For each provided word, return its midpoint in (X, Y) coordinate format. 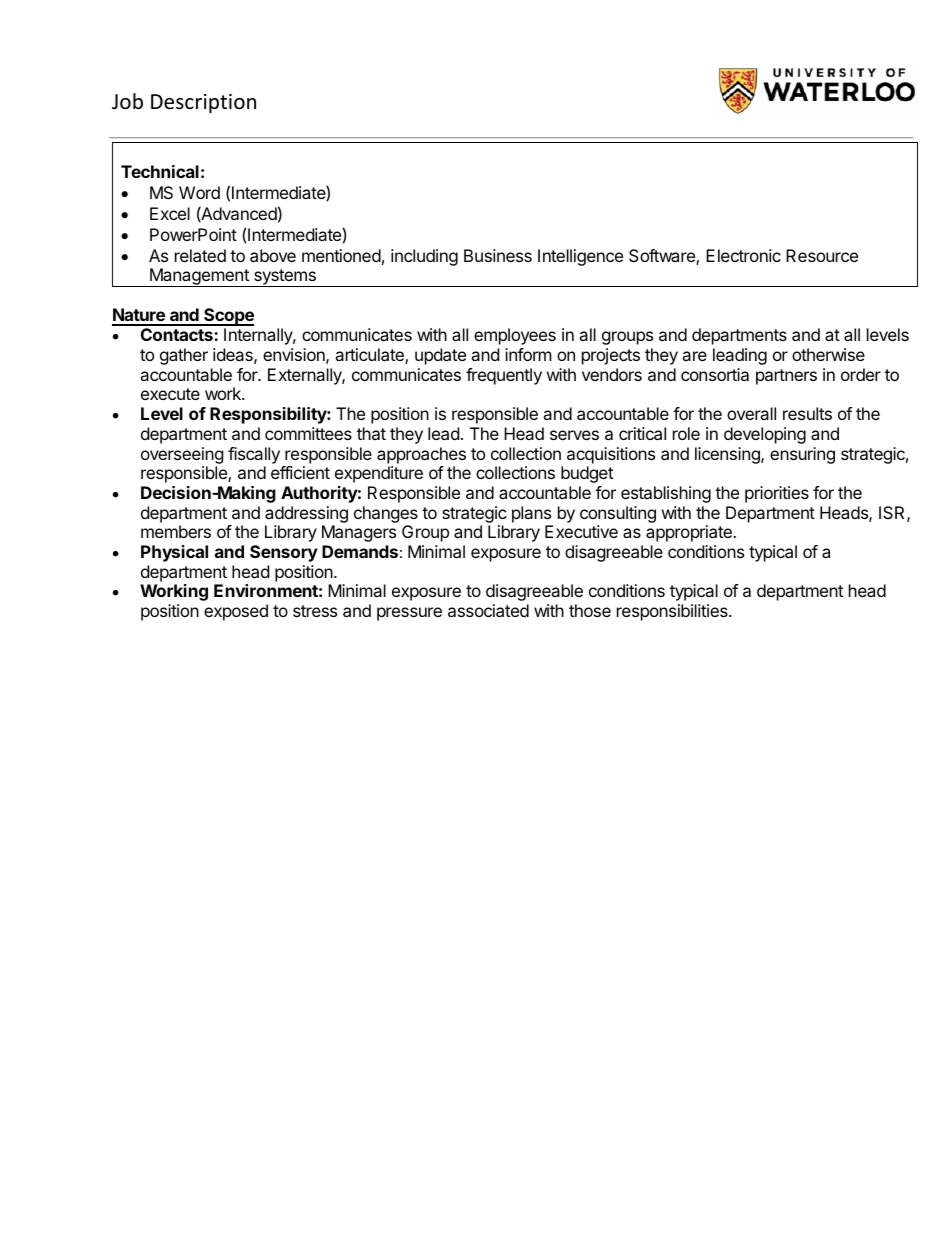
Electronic (743, 255)
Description (203, 103)
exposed (236, 612)
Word (199, 192)
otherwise (828, 354)
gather (184, 356)
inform (528, 354)
